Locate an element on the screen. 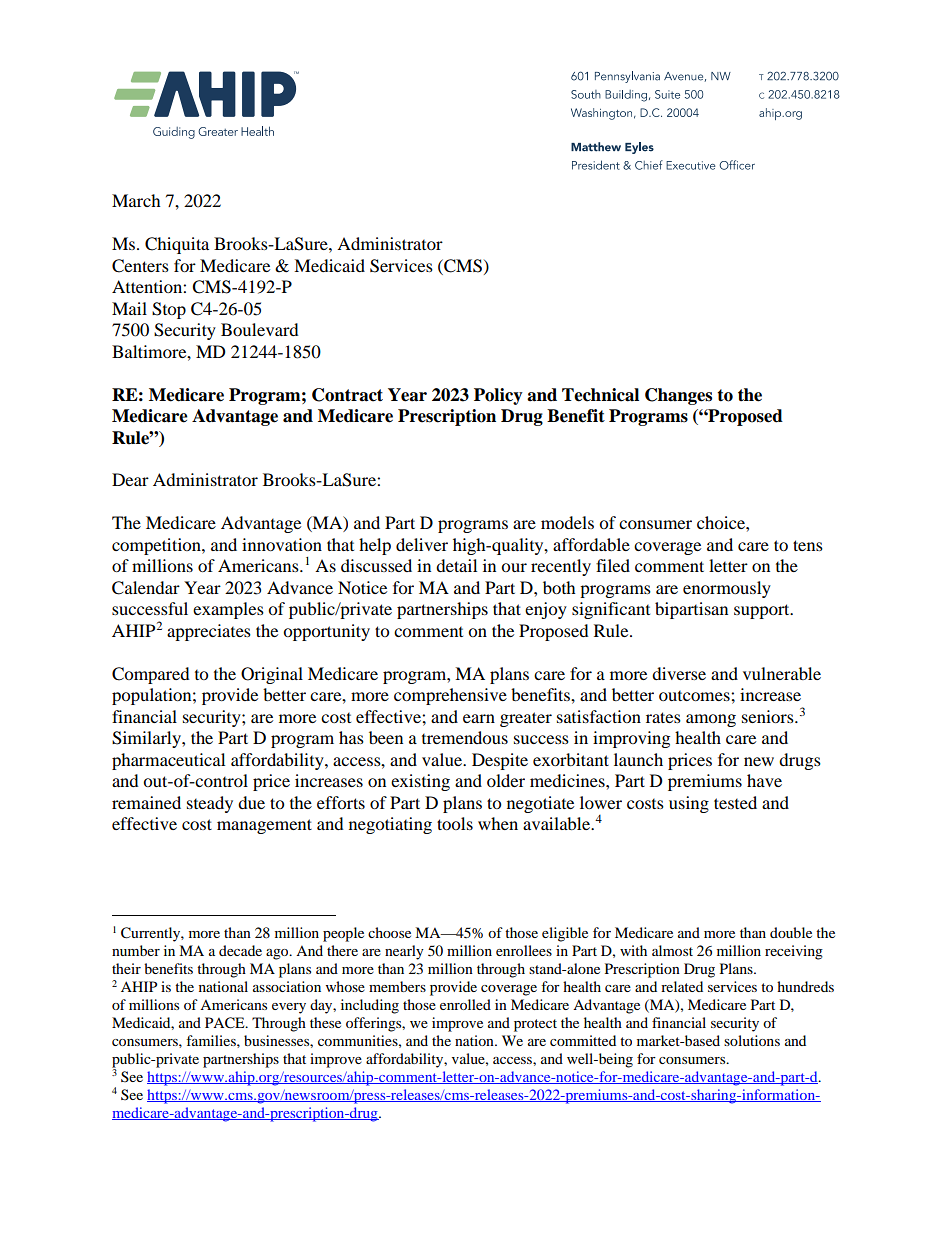 The image size is (952, 1233). steady is located at coordinates (210, 804).
